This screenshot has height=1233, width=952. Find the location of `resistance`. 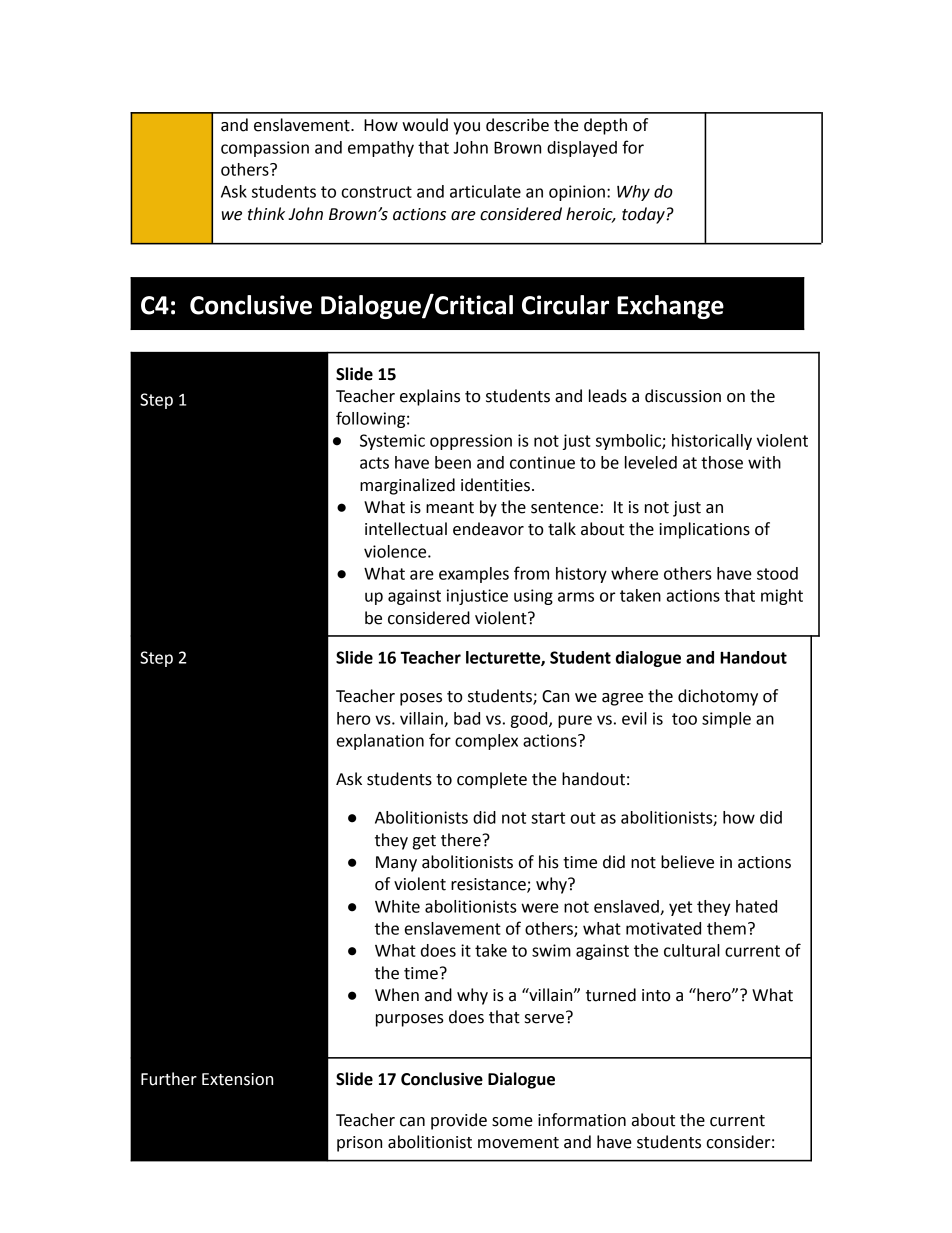

resistance is located at coordinates (489, 885).
